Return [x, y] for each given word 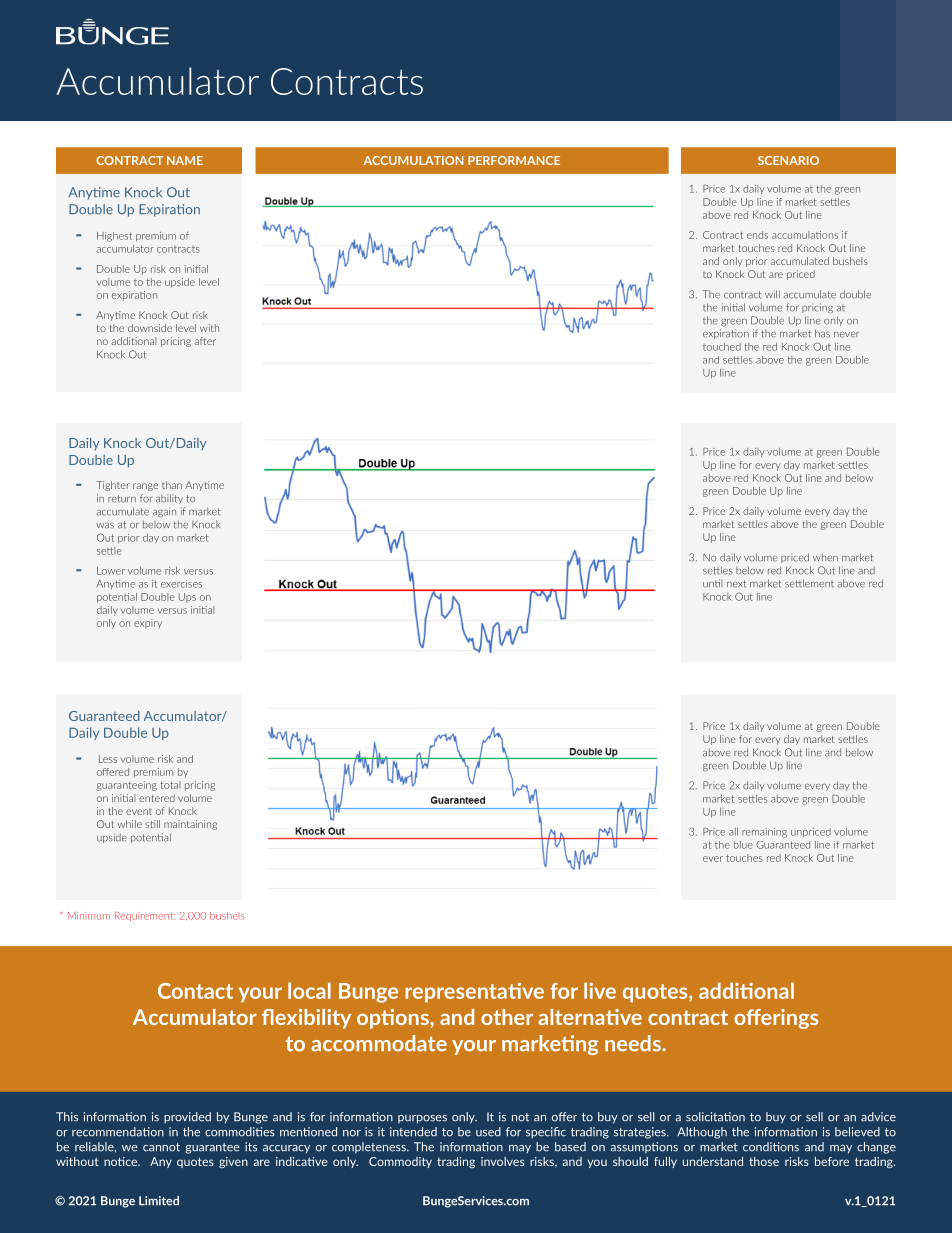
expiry [148, 624]
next [736, 584]
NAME [185, 160]
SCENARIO [788, 160]
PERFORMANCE [514, 160]
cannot [161, 1147]
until [712, 583]
